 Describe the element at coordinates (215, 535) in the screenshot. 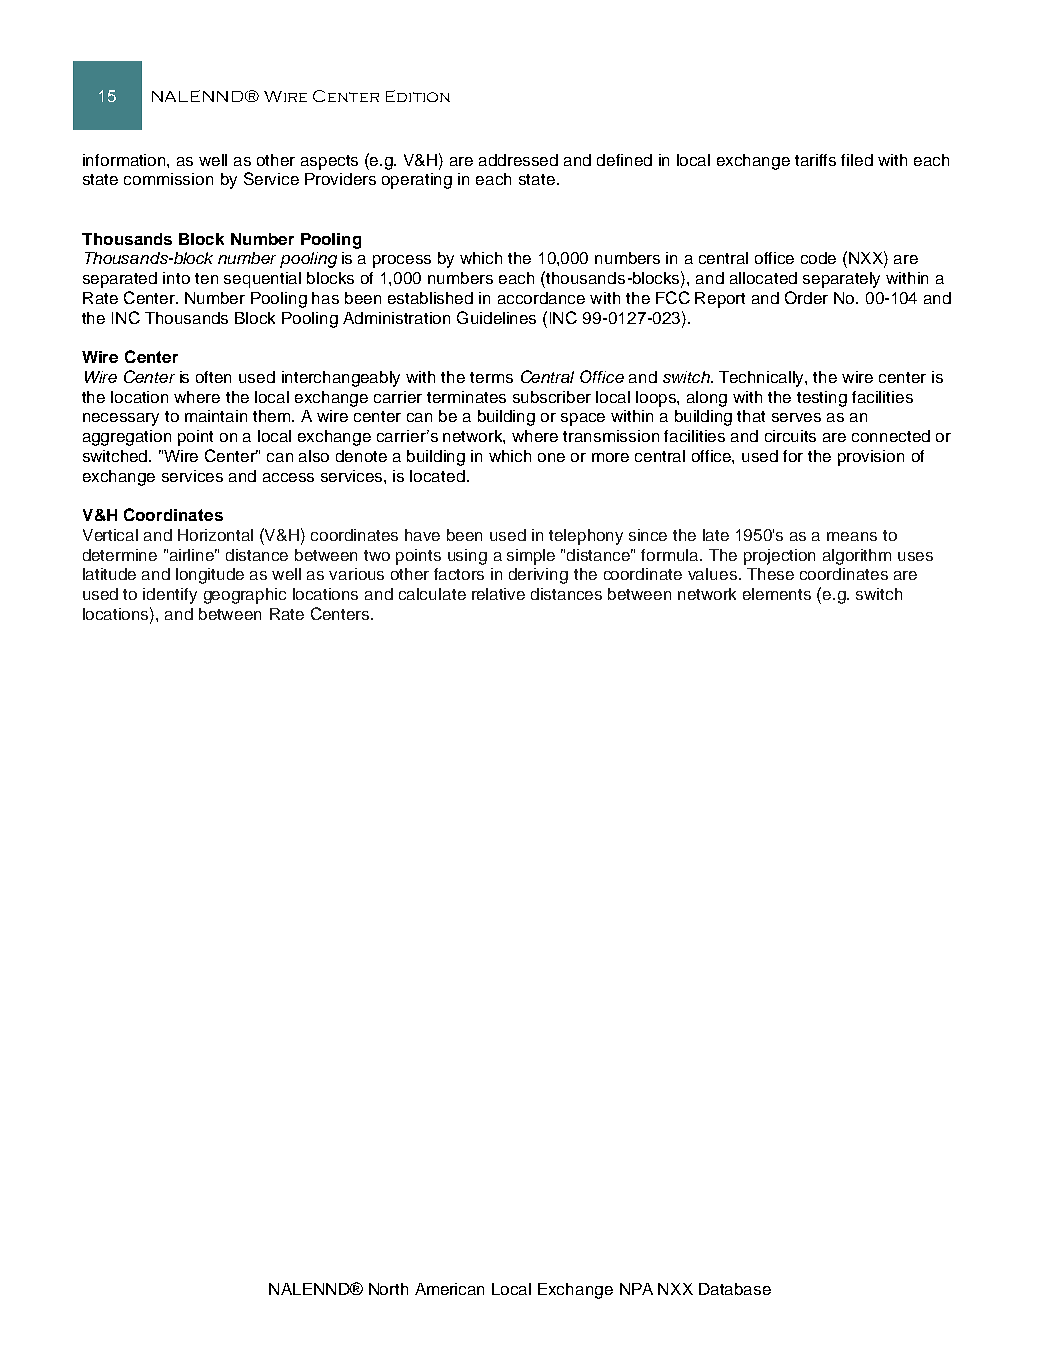

I see `Horizontal` at that location.
